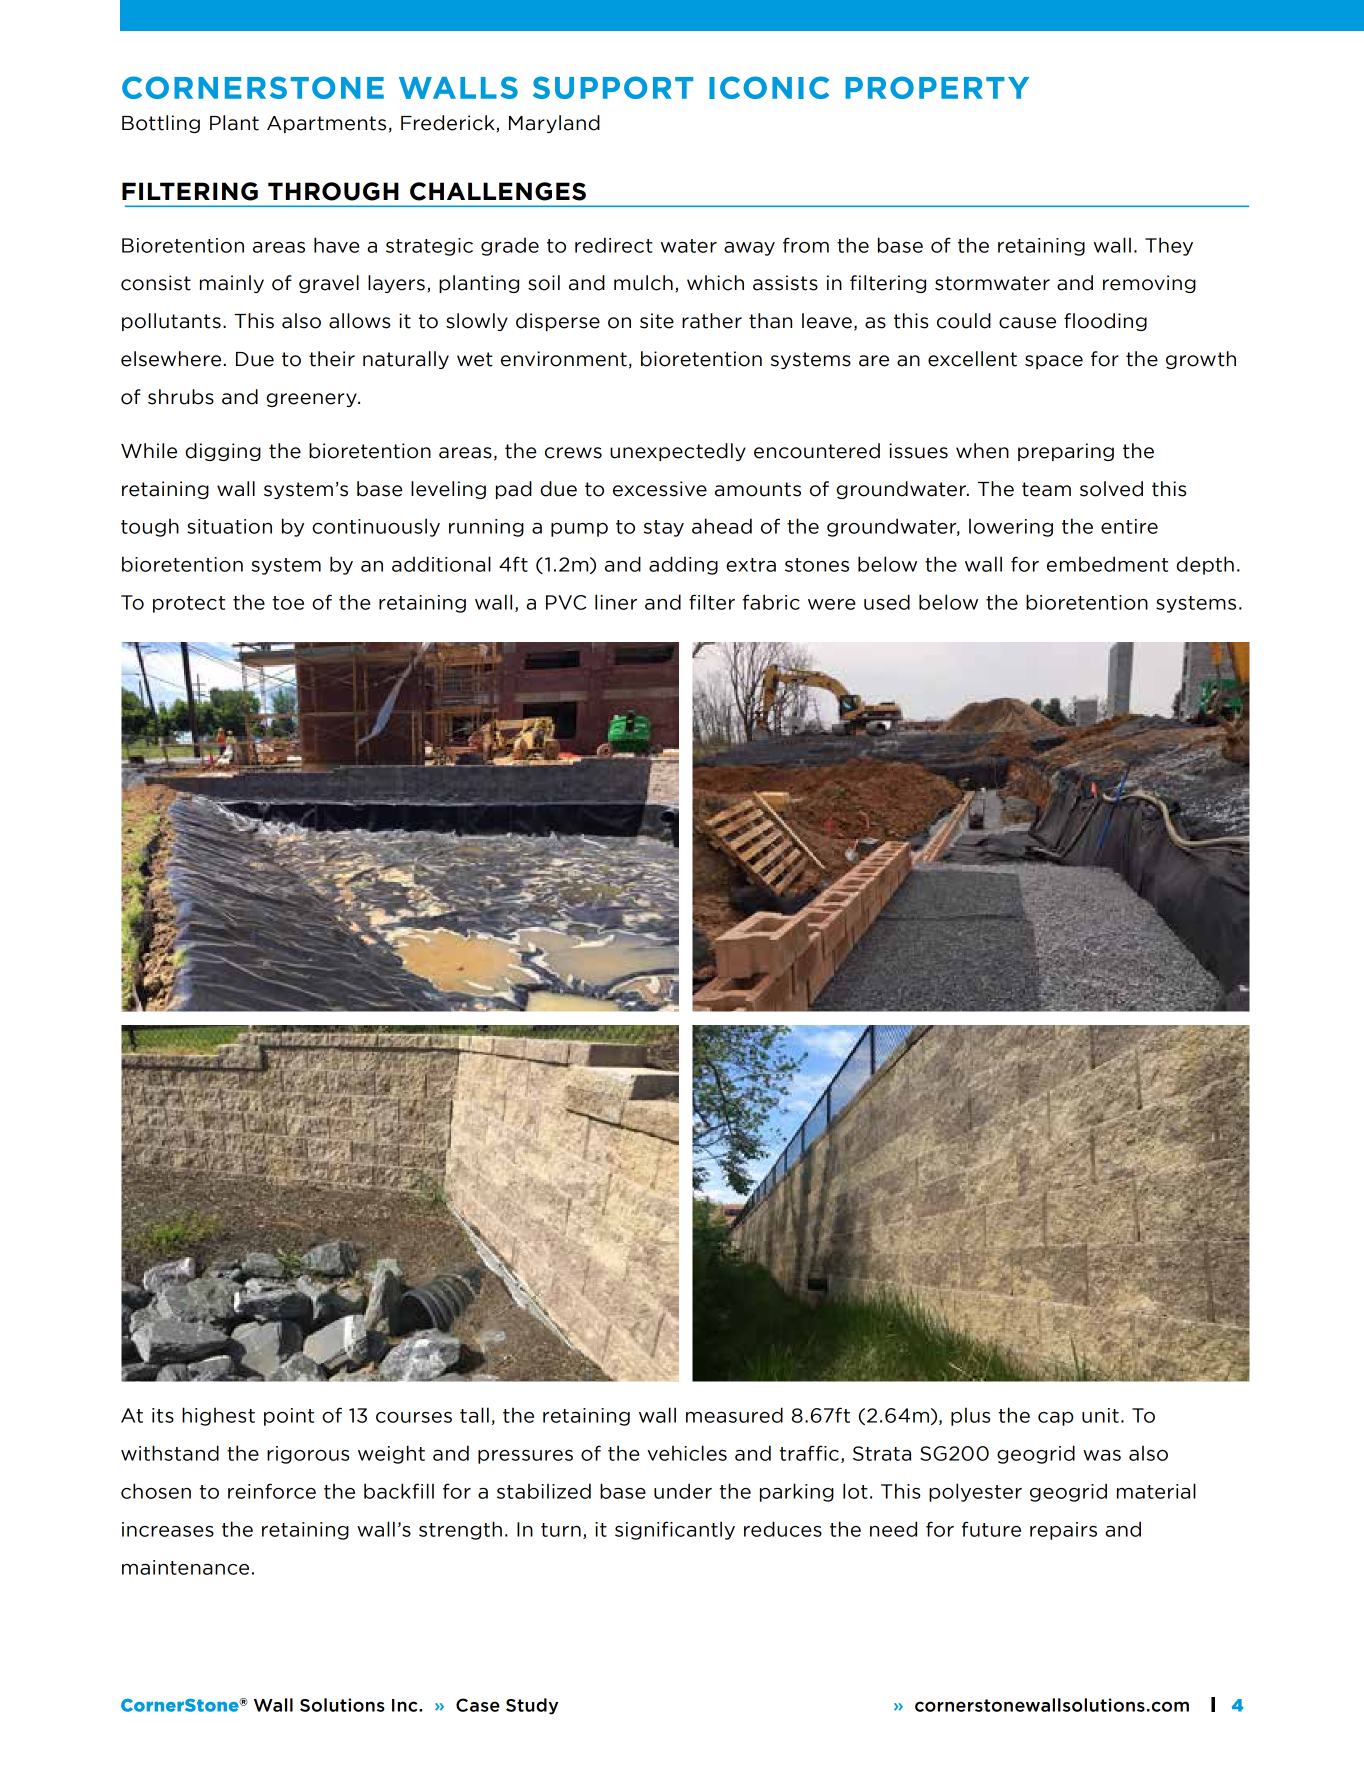 The height and width of the image is (1766, 1364). Describe the element at coordinates (288, 603) in the image. I see `toe` at that location.
